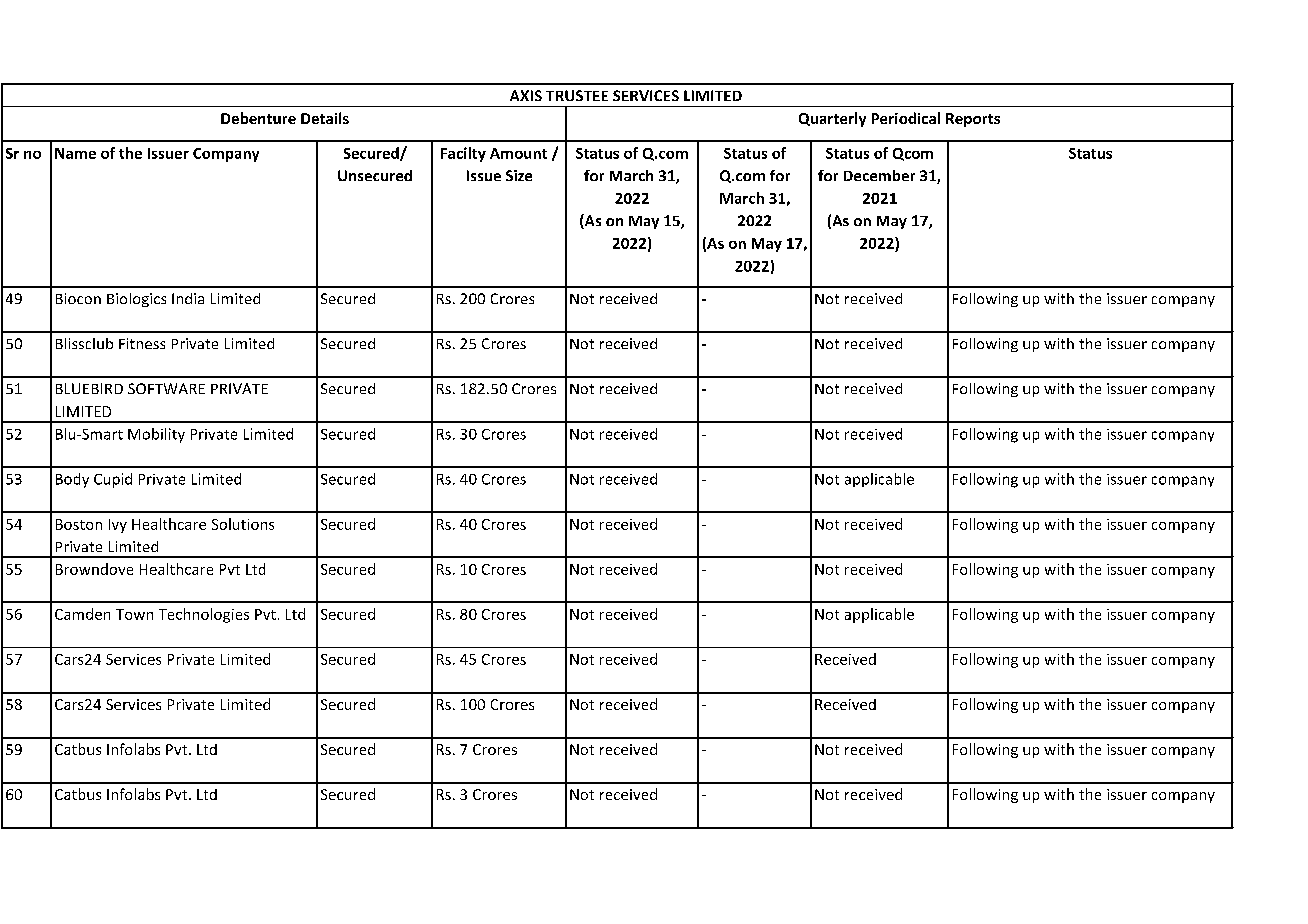 The height and width of the screenshot is (924, 1308). Describe the element at coordinates (204, 615) in the screenshot. I see `Technologies` at that location.
